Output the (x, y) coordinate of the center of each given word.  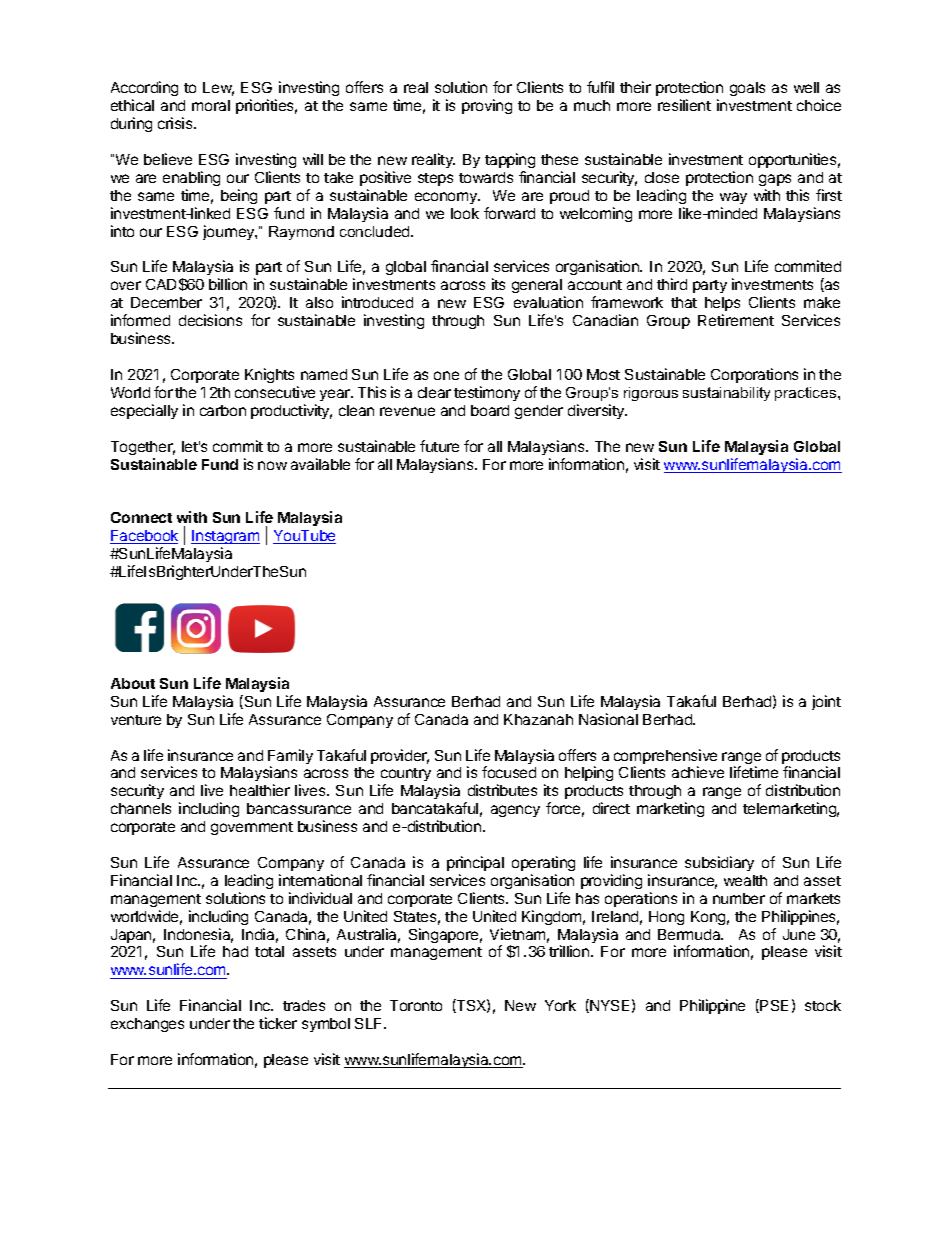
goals (747, 89)
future (439, 446)
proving (487, 106)
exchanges (147, 1025)
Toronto (416, 1005)
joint (826, 702)
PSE (774, 1005)
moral (211, 105)
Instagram (225, 539)
